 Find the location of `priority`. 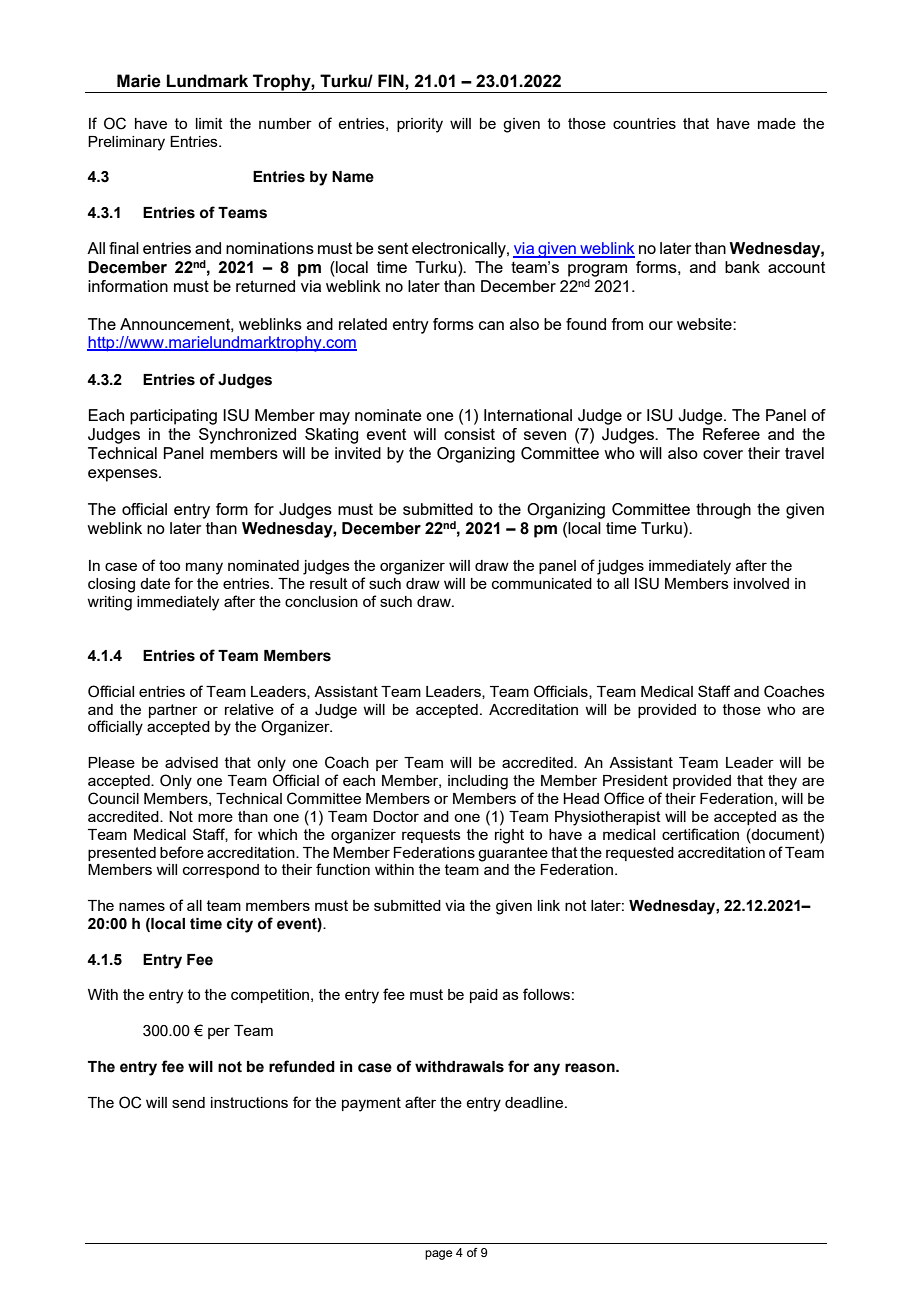

priority is located at coordinates (420, 125).
